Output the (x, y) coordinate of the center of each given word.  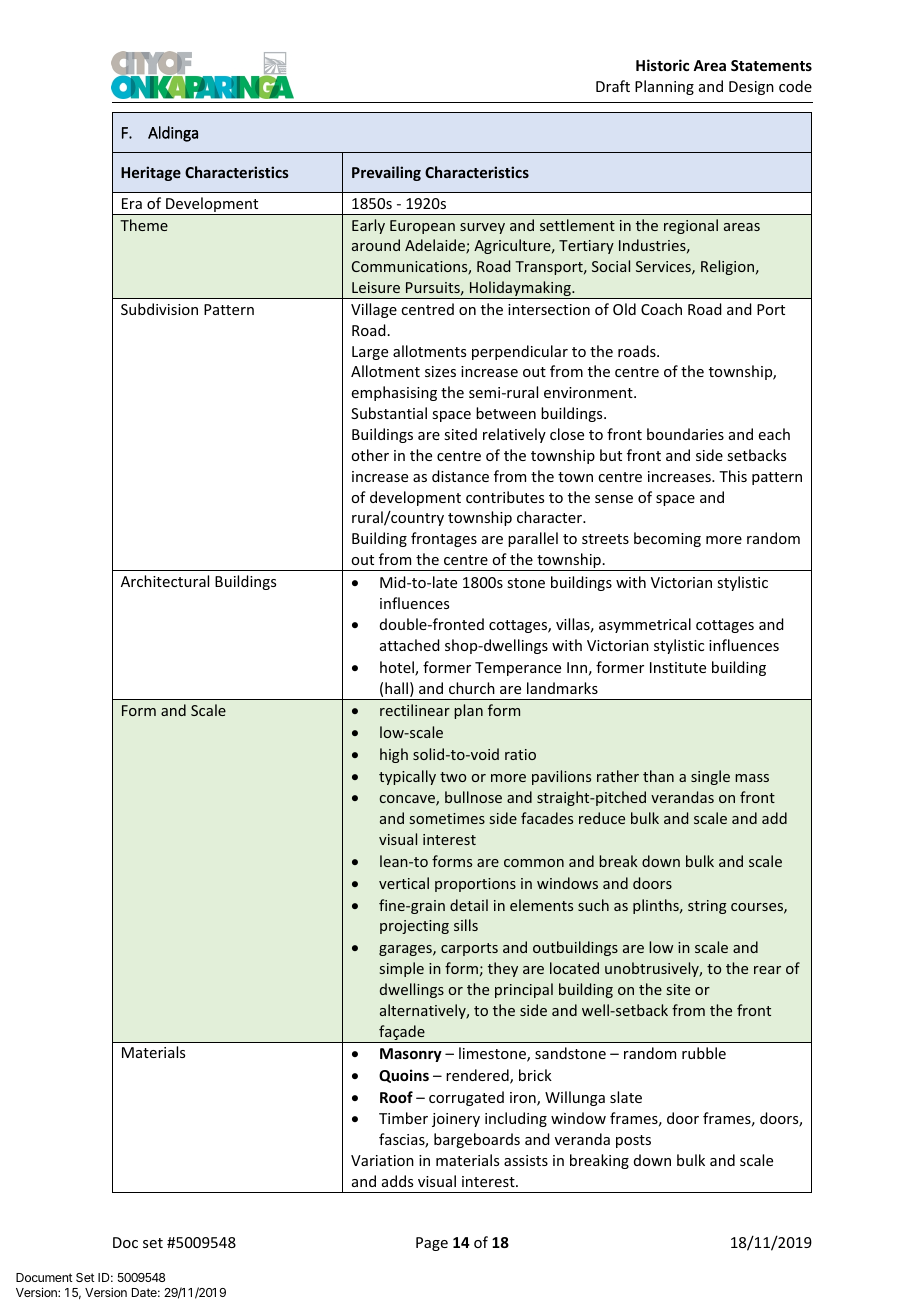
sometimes (447, 818)
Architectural (165, 581)
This (733, 476)
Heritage (151, 173)
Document (44, 1277)
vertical (404, 883)
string (707, 907)
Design (751, 88)
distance (460, 476)
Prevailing (386, 173)
